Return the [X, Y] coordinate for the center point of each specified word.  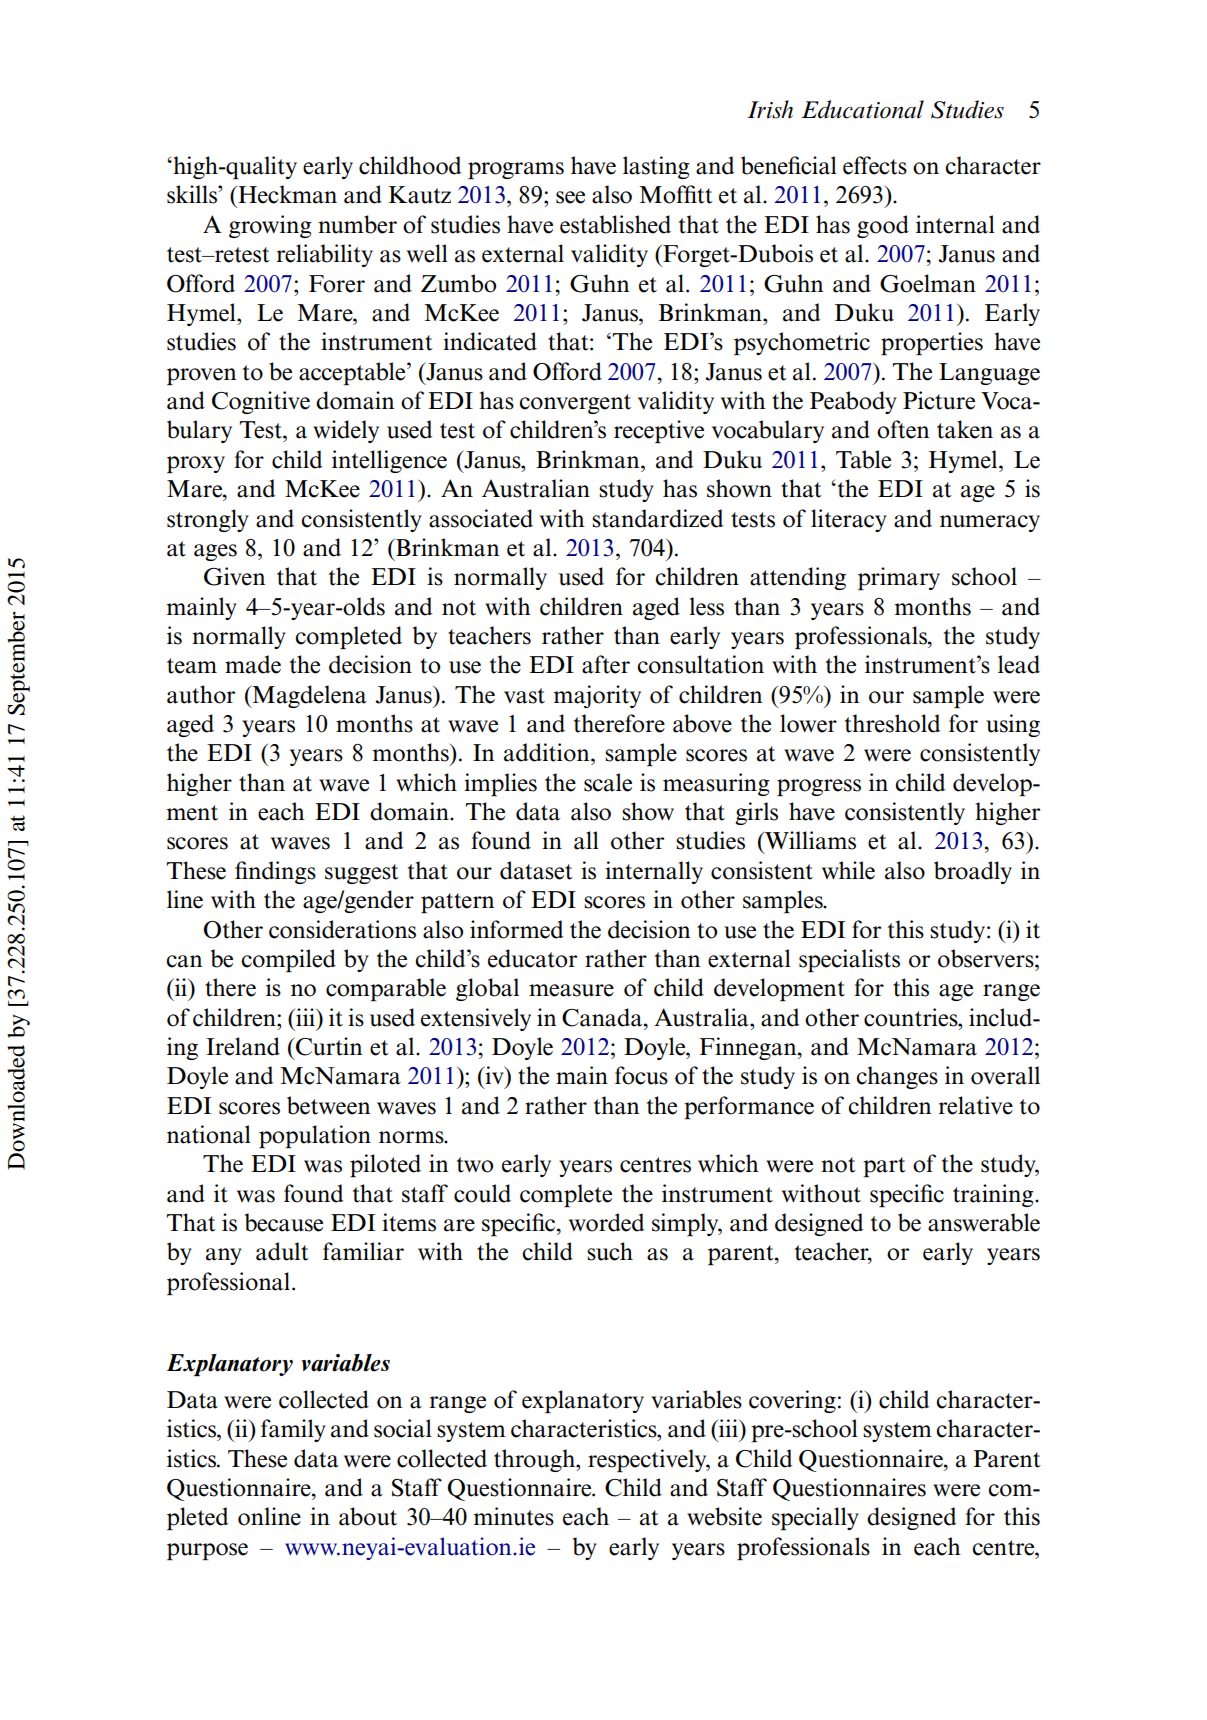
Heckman [286, 194]
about [368, 1516]
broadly [973, 872]
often [903, 429]
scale [608, 782]
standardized [657, 518]
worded [606, 1222]
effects [875, 165]
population [315, 1136]
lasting [656, 167]
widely [346, 431]
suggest [362, 874]
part [884, 1167]
